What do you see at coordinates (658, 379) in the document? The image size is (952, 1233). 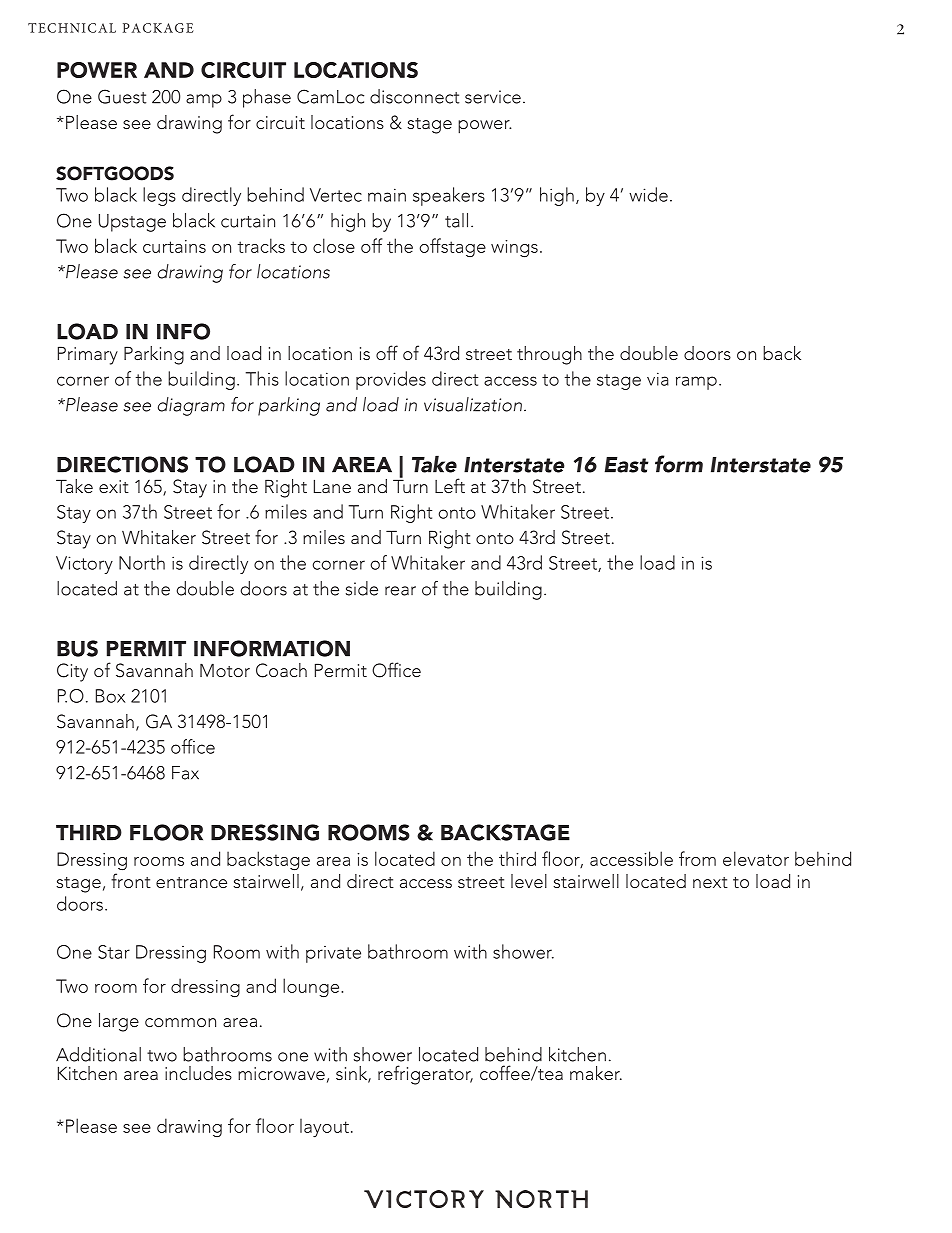 I see `via` at bounding box center [658, 379].
